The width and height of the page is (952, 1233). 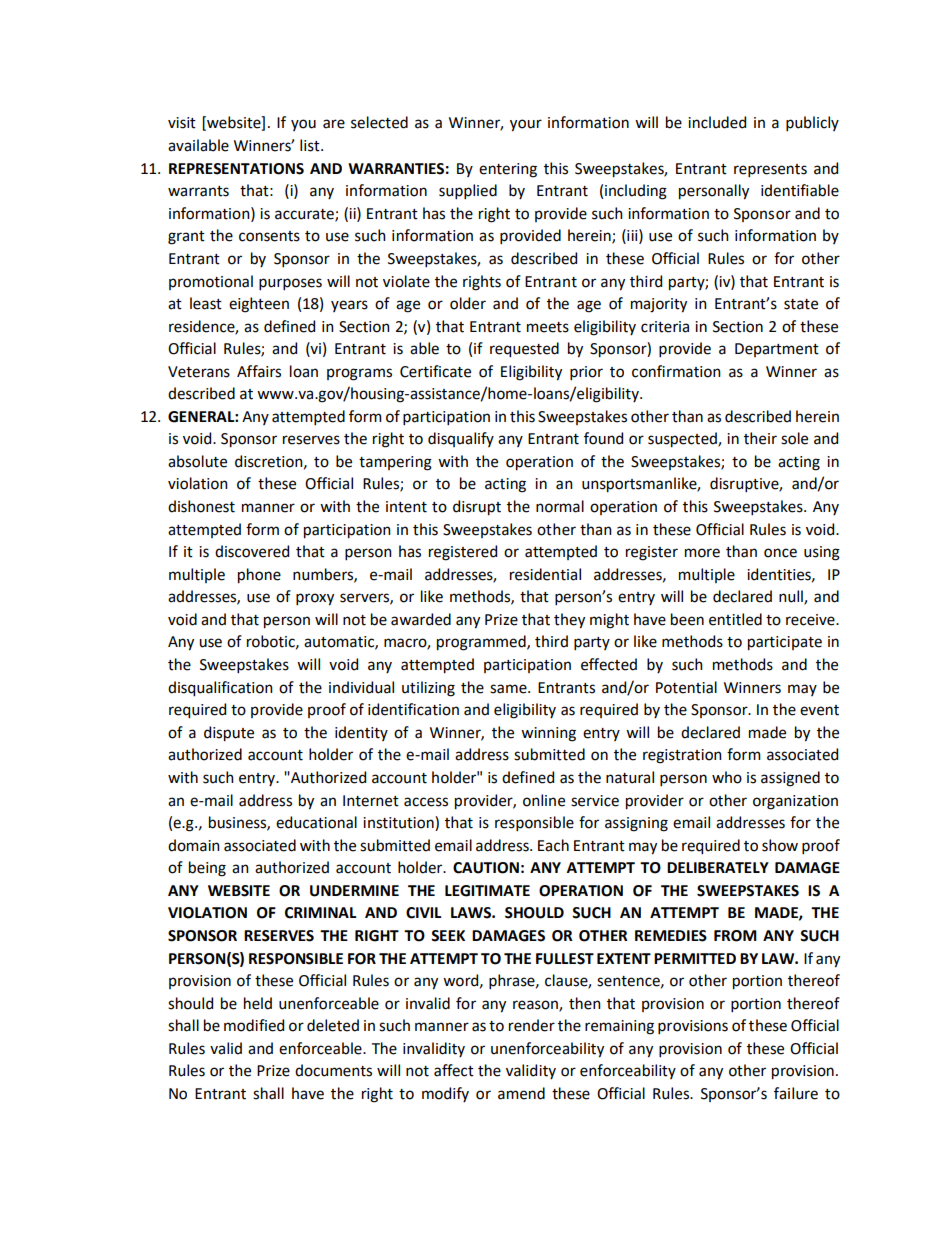 I want to click on entering, so click(x=508, y=170).
